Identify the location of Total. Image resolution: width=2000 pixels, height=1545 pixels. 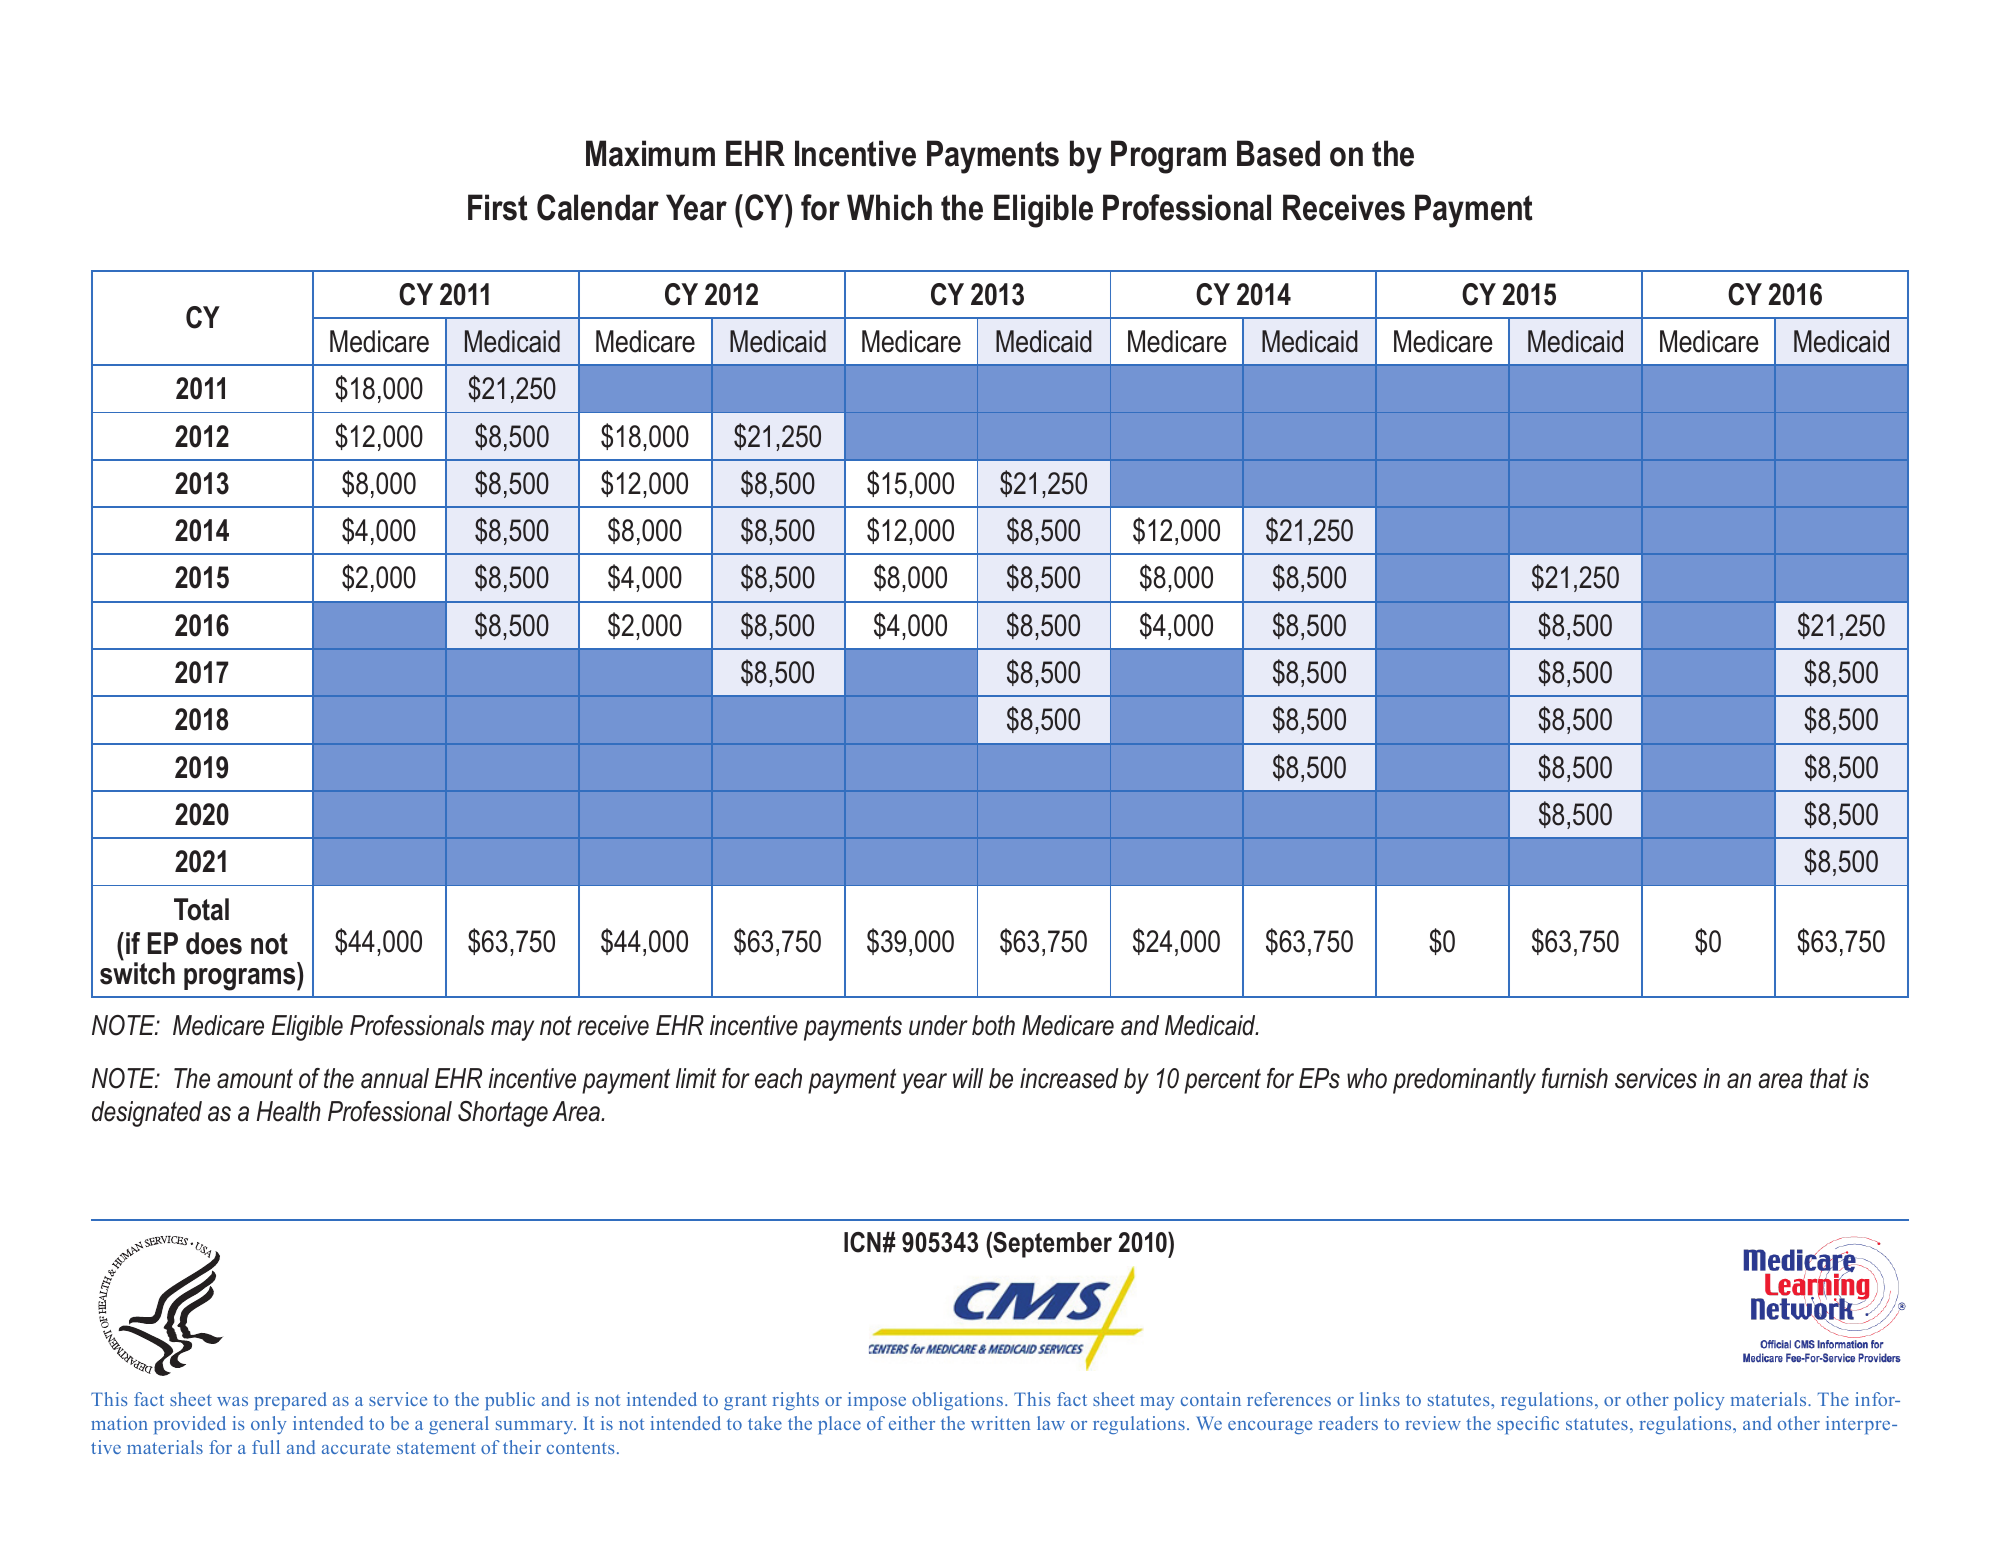
(201, 909).
